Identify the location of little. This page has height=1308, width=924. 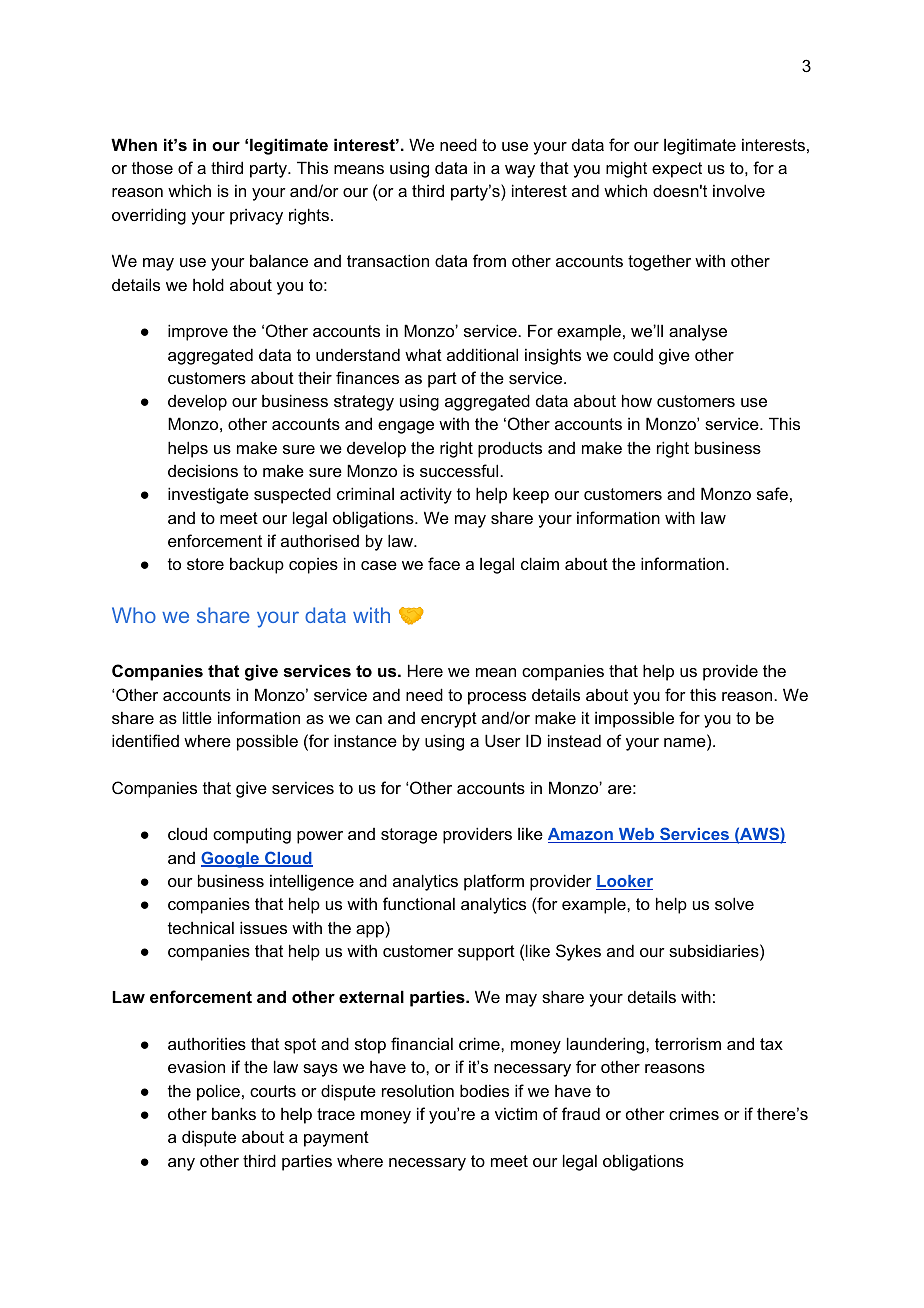
(197, 717).
